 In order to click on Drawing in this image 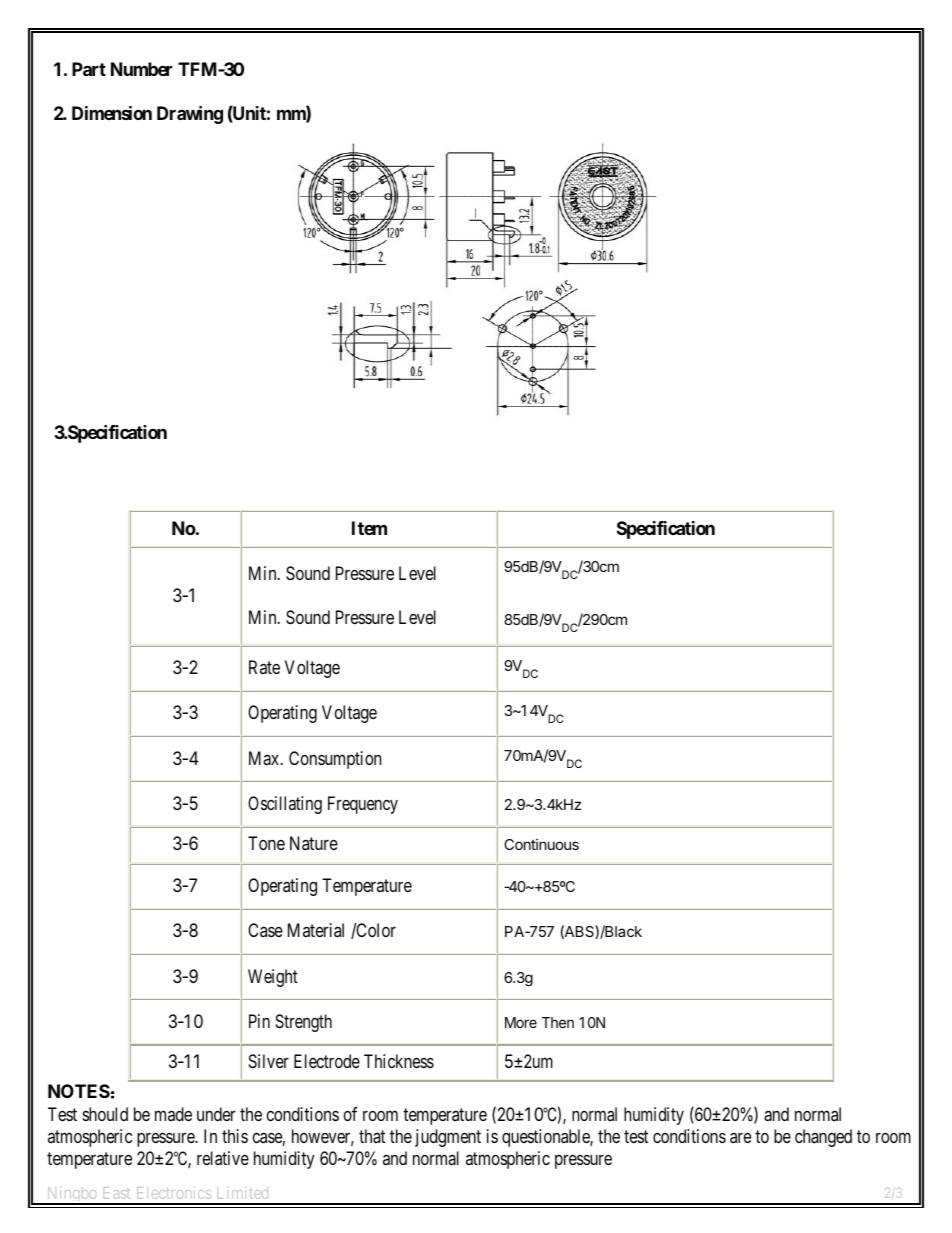, I will do `click(190, 115)`.
